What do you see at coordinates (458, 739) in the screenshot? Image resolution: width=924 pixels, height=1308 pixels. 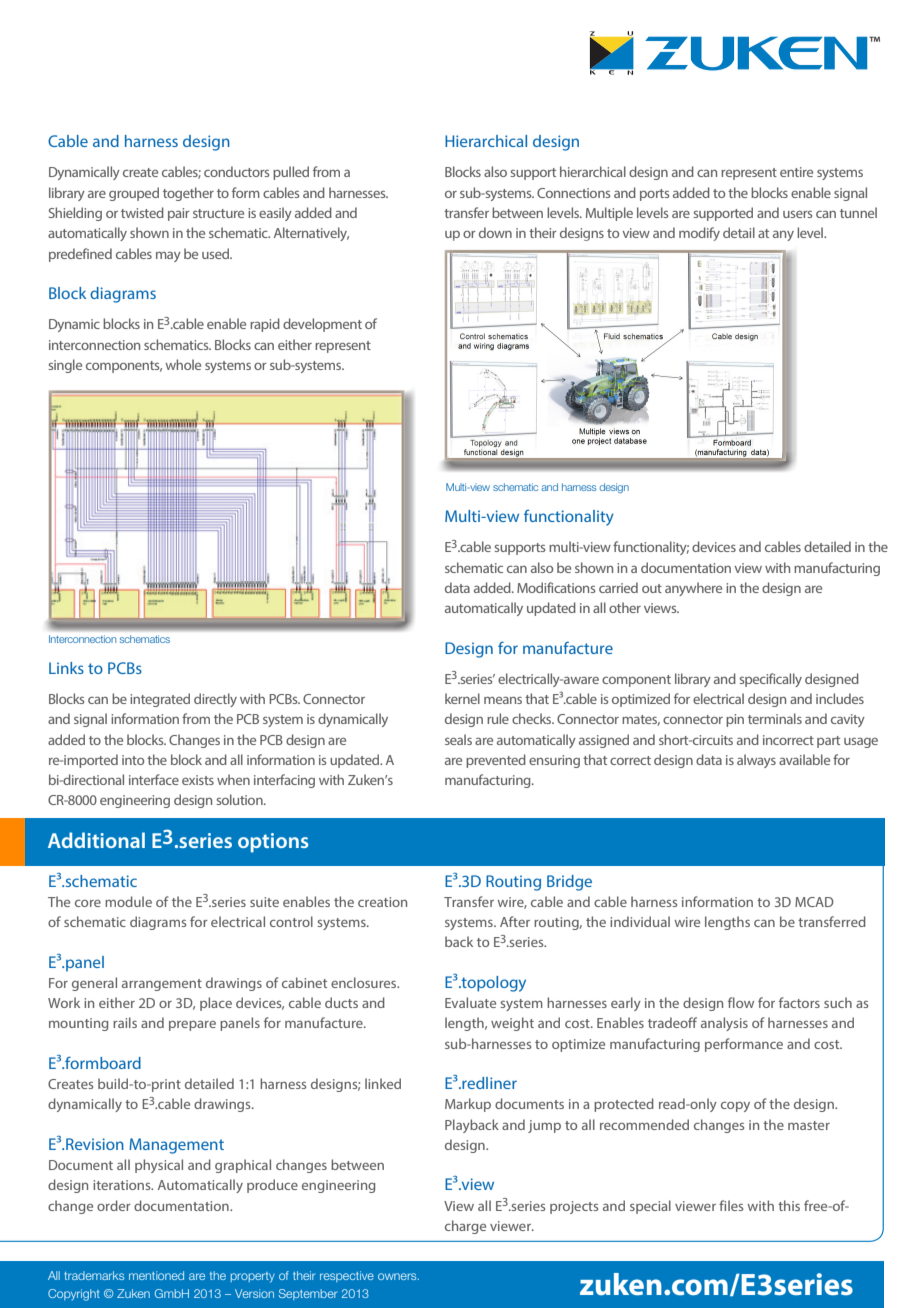 I see `seals` at bounding box center [458, 739].
